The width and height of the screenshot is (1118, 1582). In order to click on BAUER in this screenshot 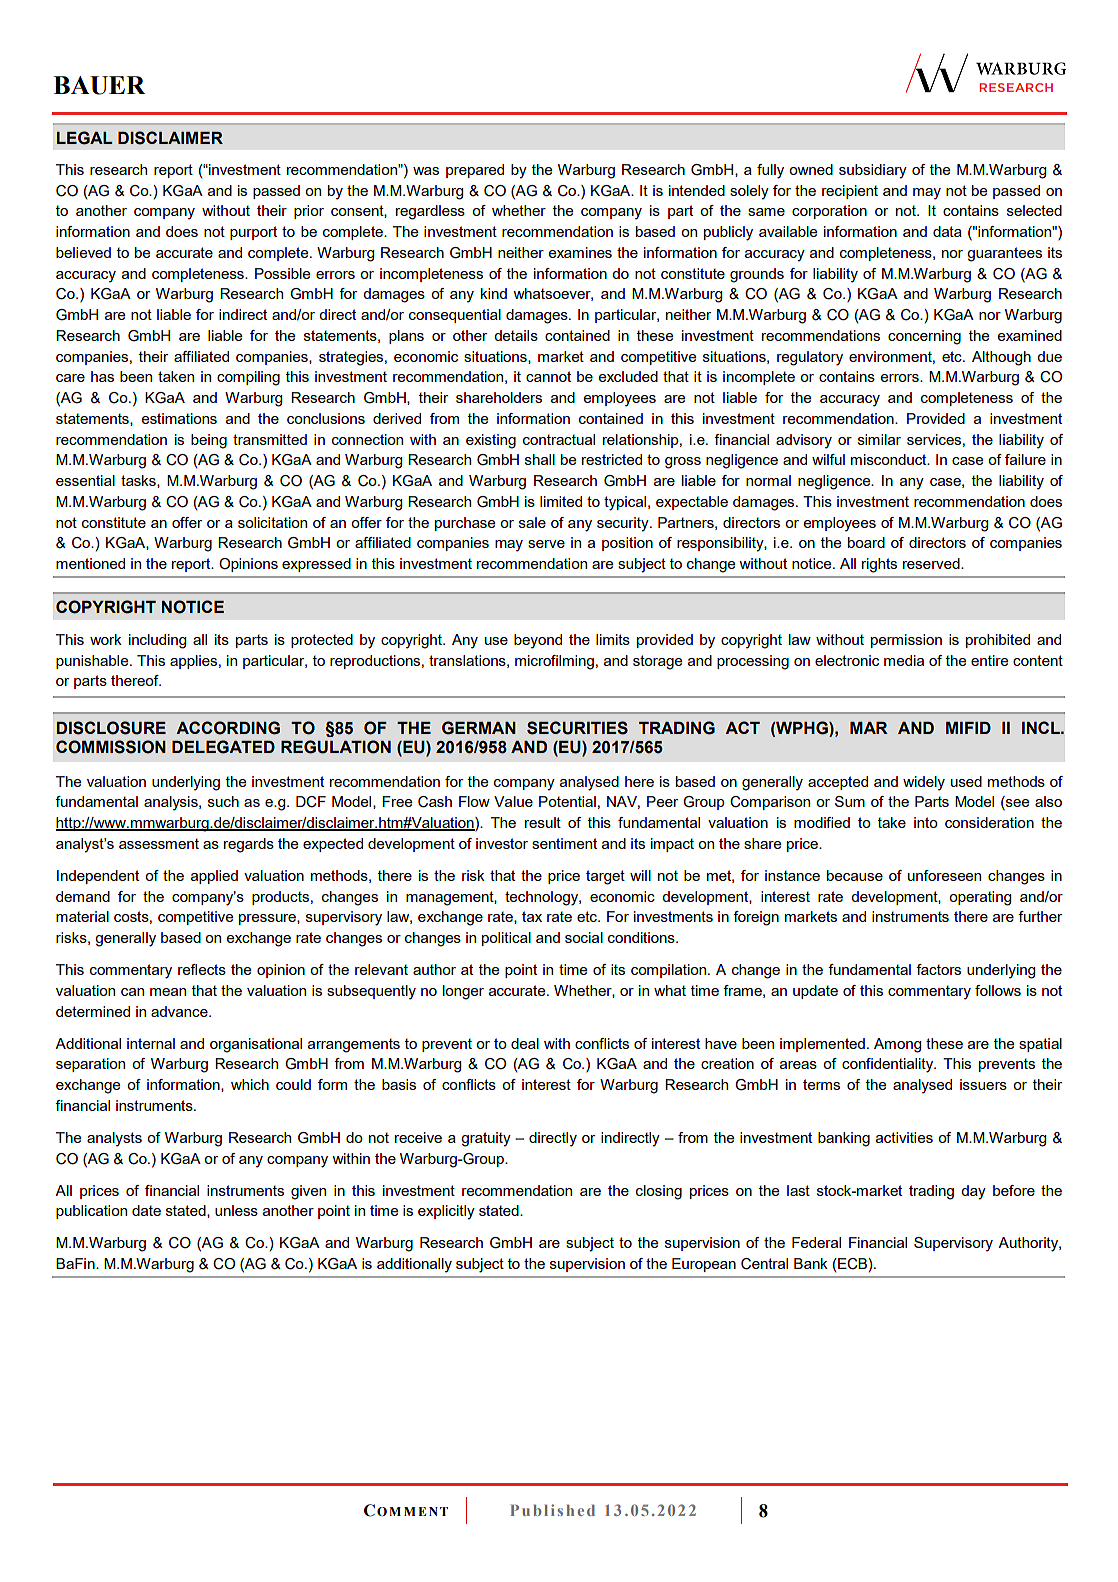, I will do `click(99, 85)`.
